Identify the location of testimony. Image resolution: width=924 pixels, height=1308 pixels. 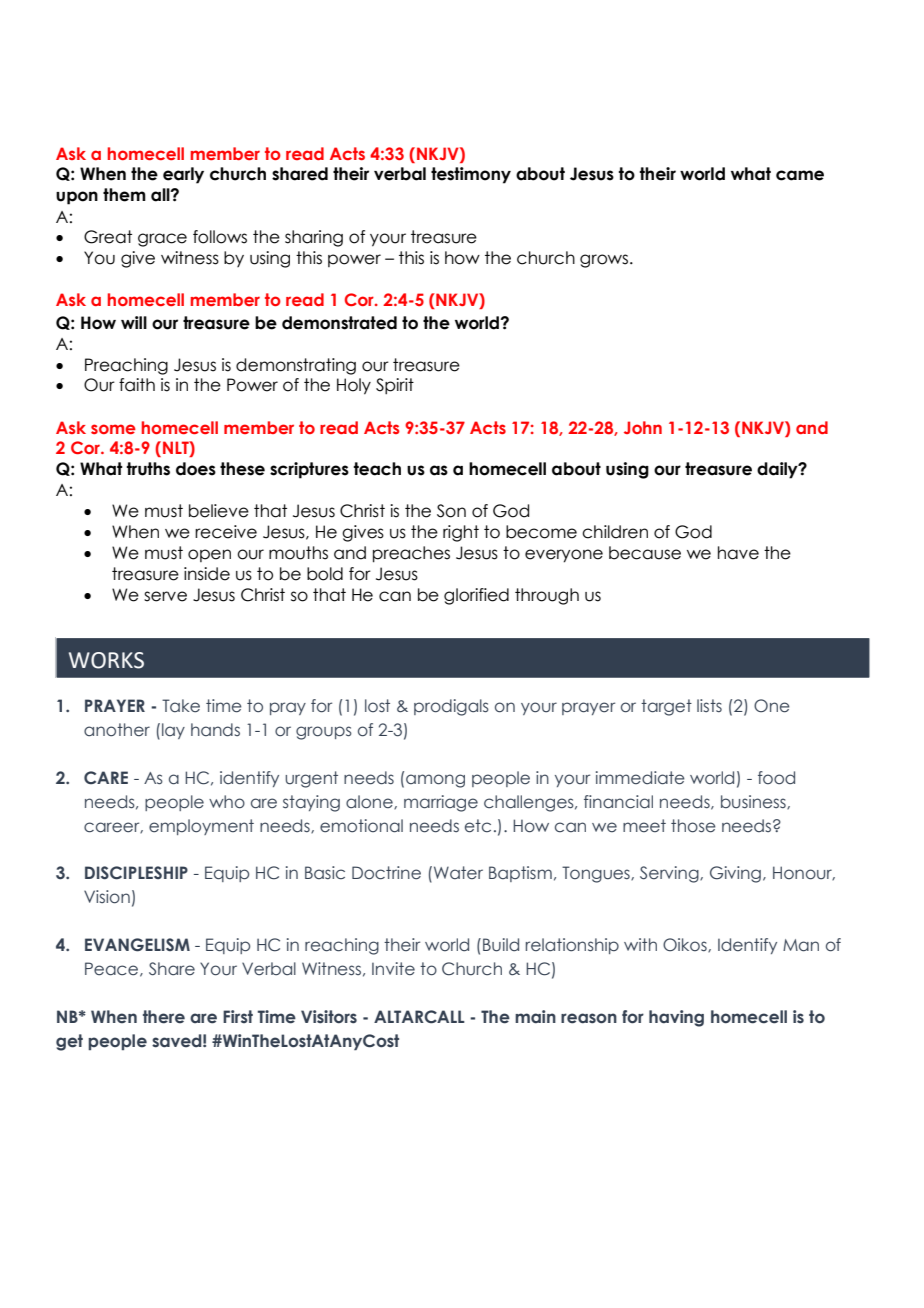
(471, 175).
